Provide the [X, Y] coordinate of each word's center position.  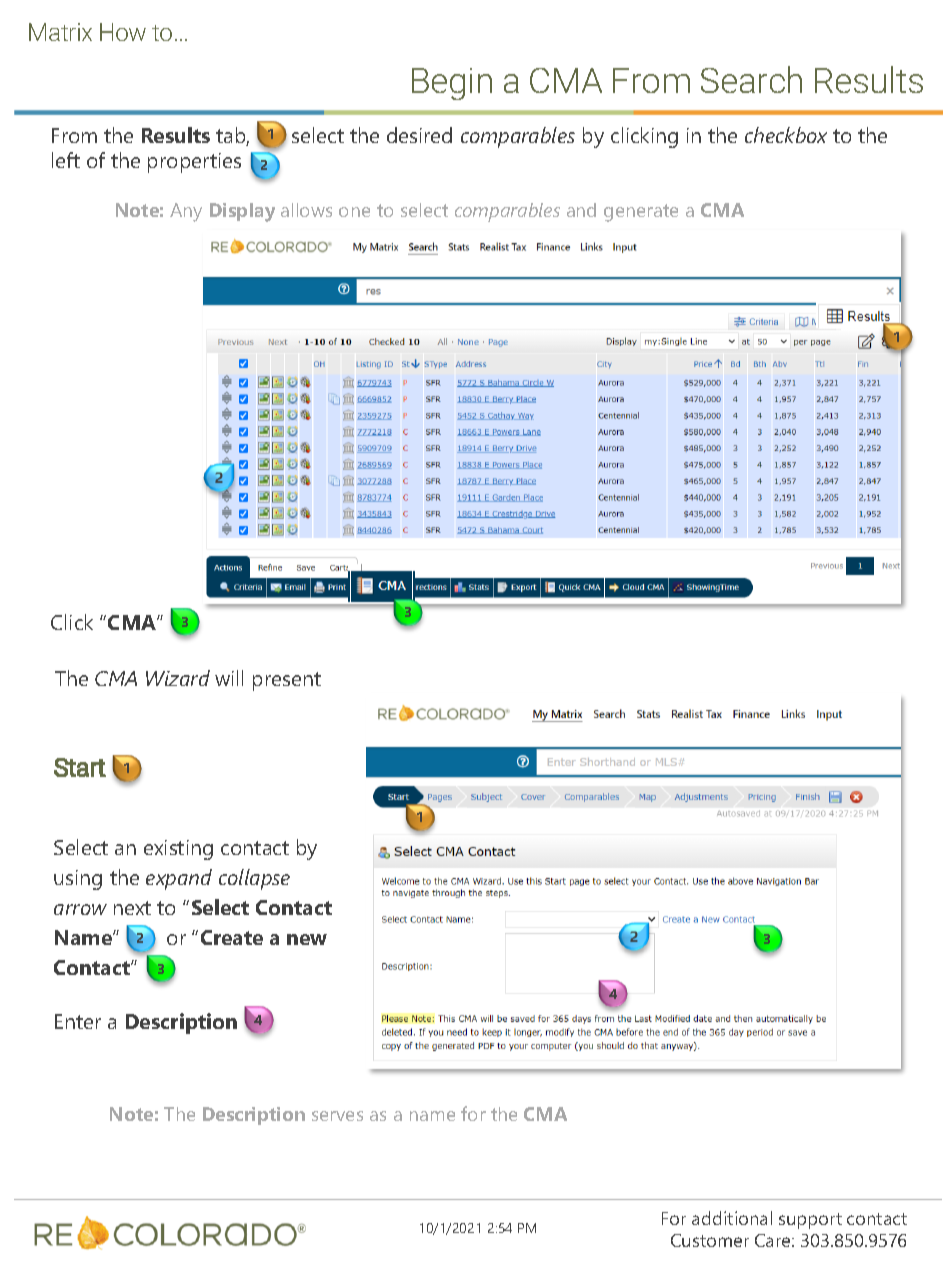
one [354, 212]
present [287, 681]
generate [641, 213]
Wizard [178, 678]
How [123, 32]
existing [178, 850]
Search [751, 79]
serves [337, 1116]
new [307, 939]
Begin [452, 84]
